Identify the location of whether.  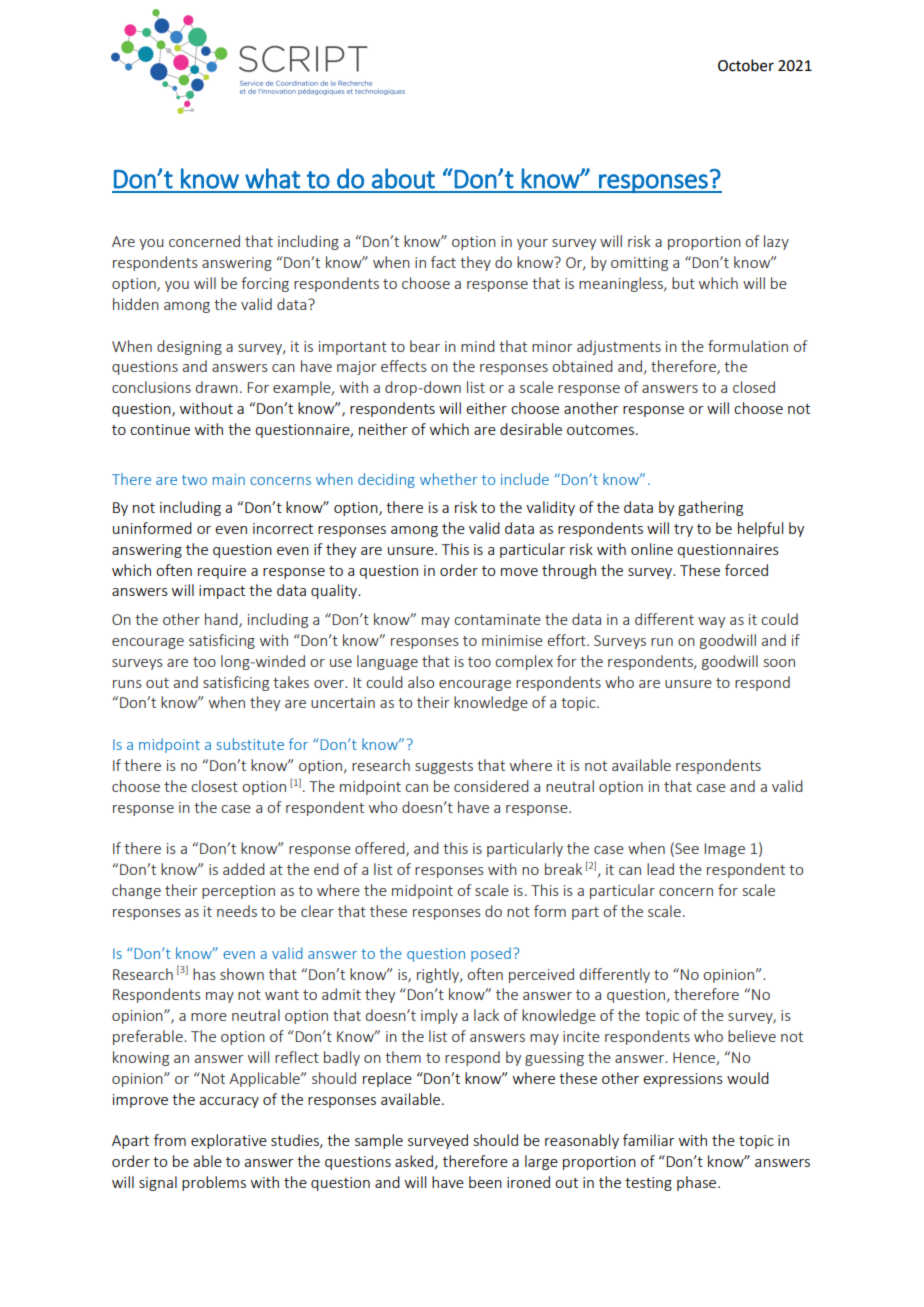
(449, 479).
